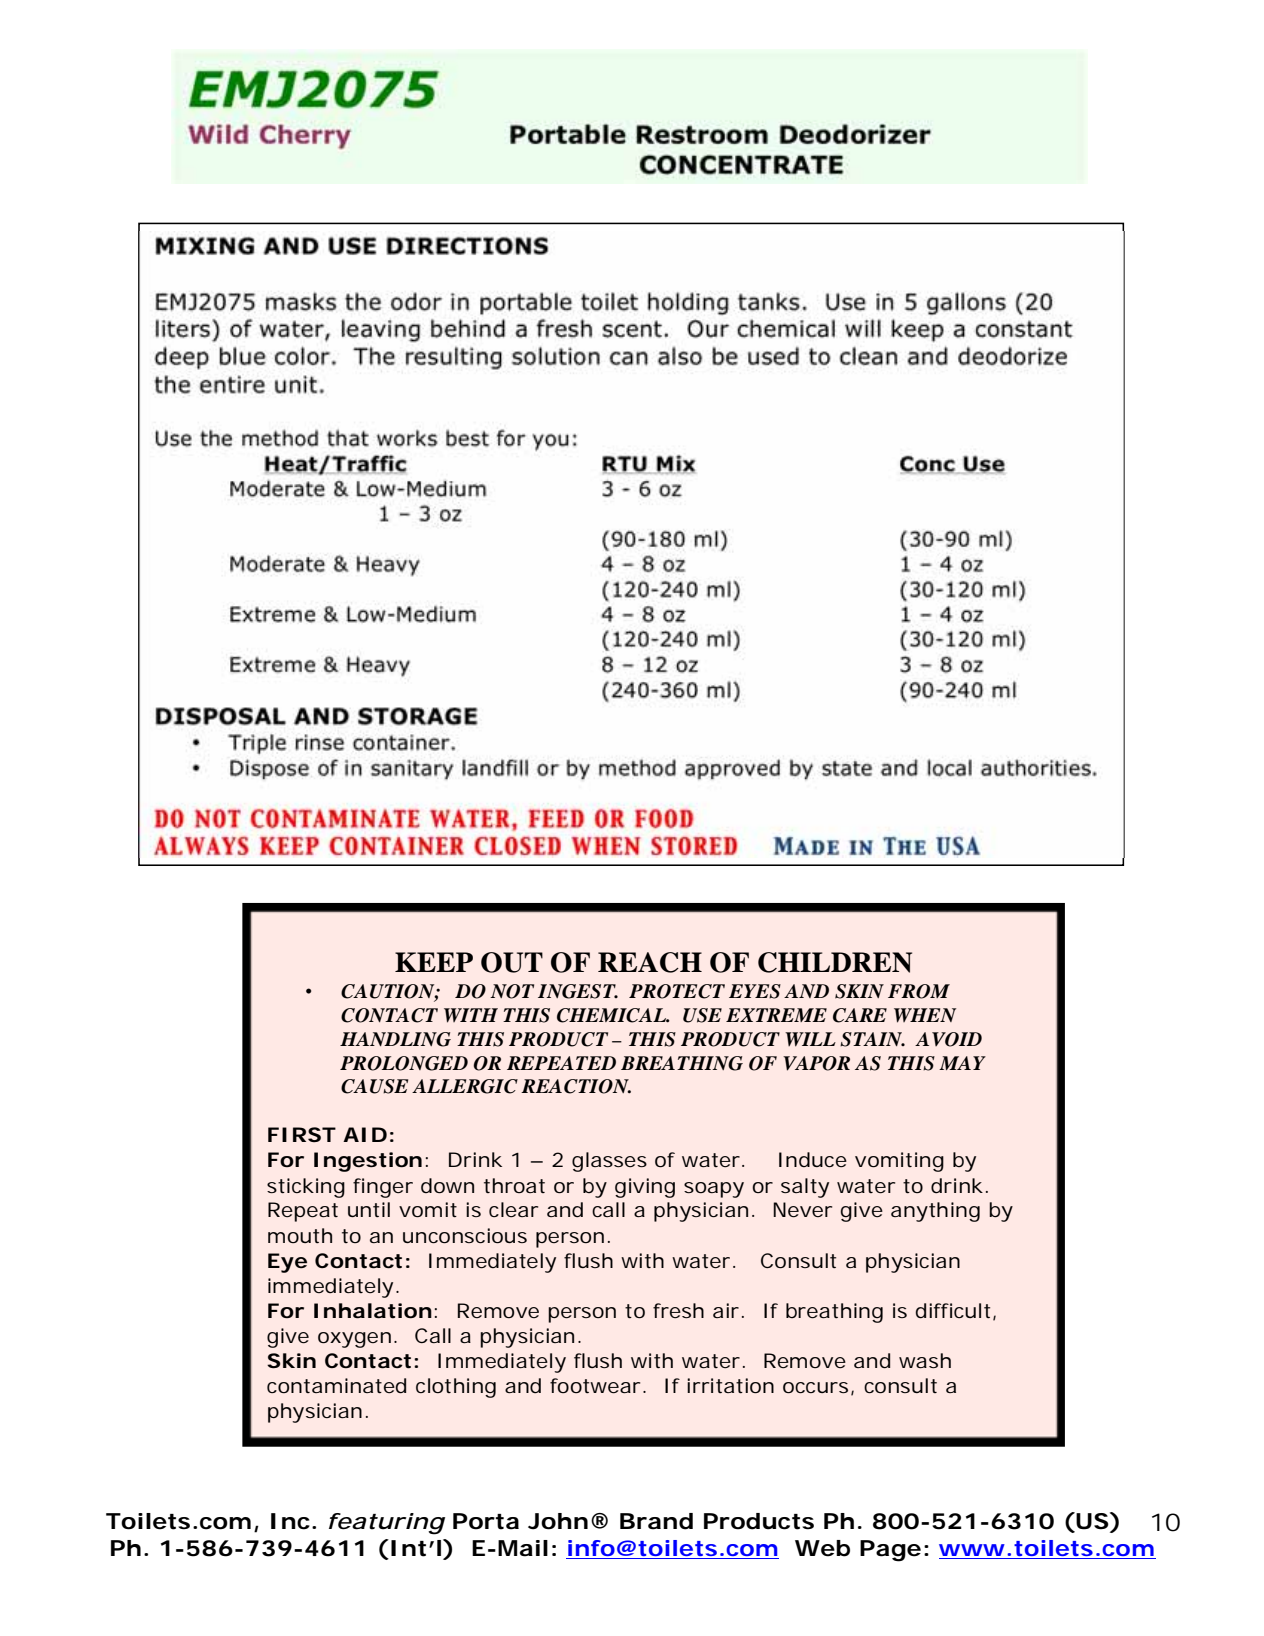 The height and width of the screenshot is (1636, 1264). I want to click on FIRST, so click(302, 1134).
